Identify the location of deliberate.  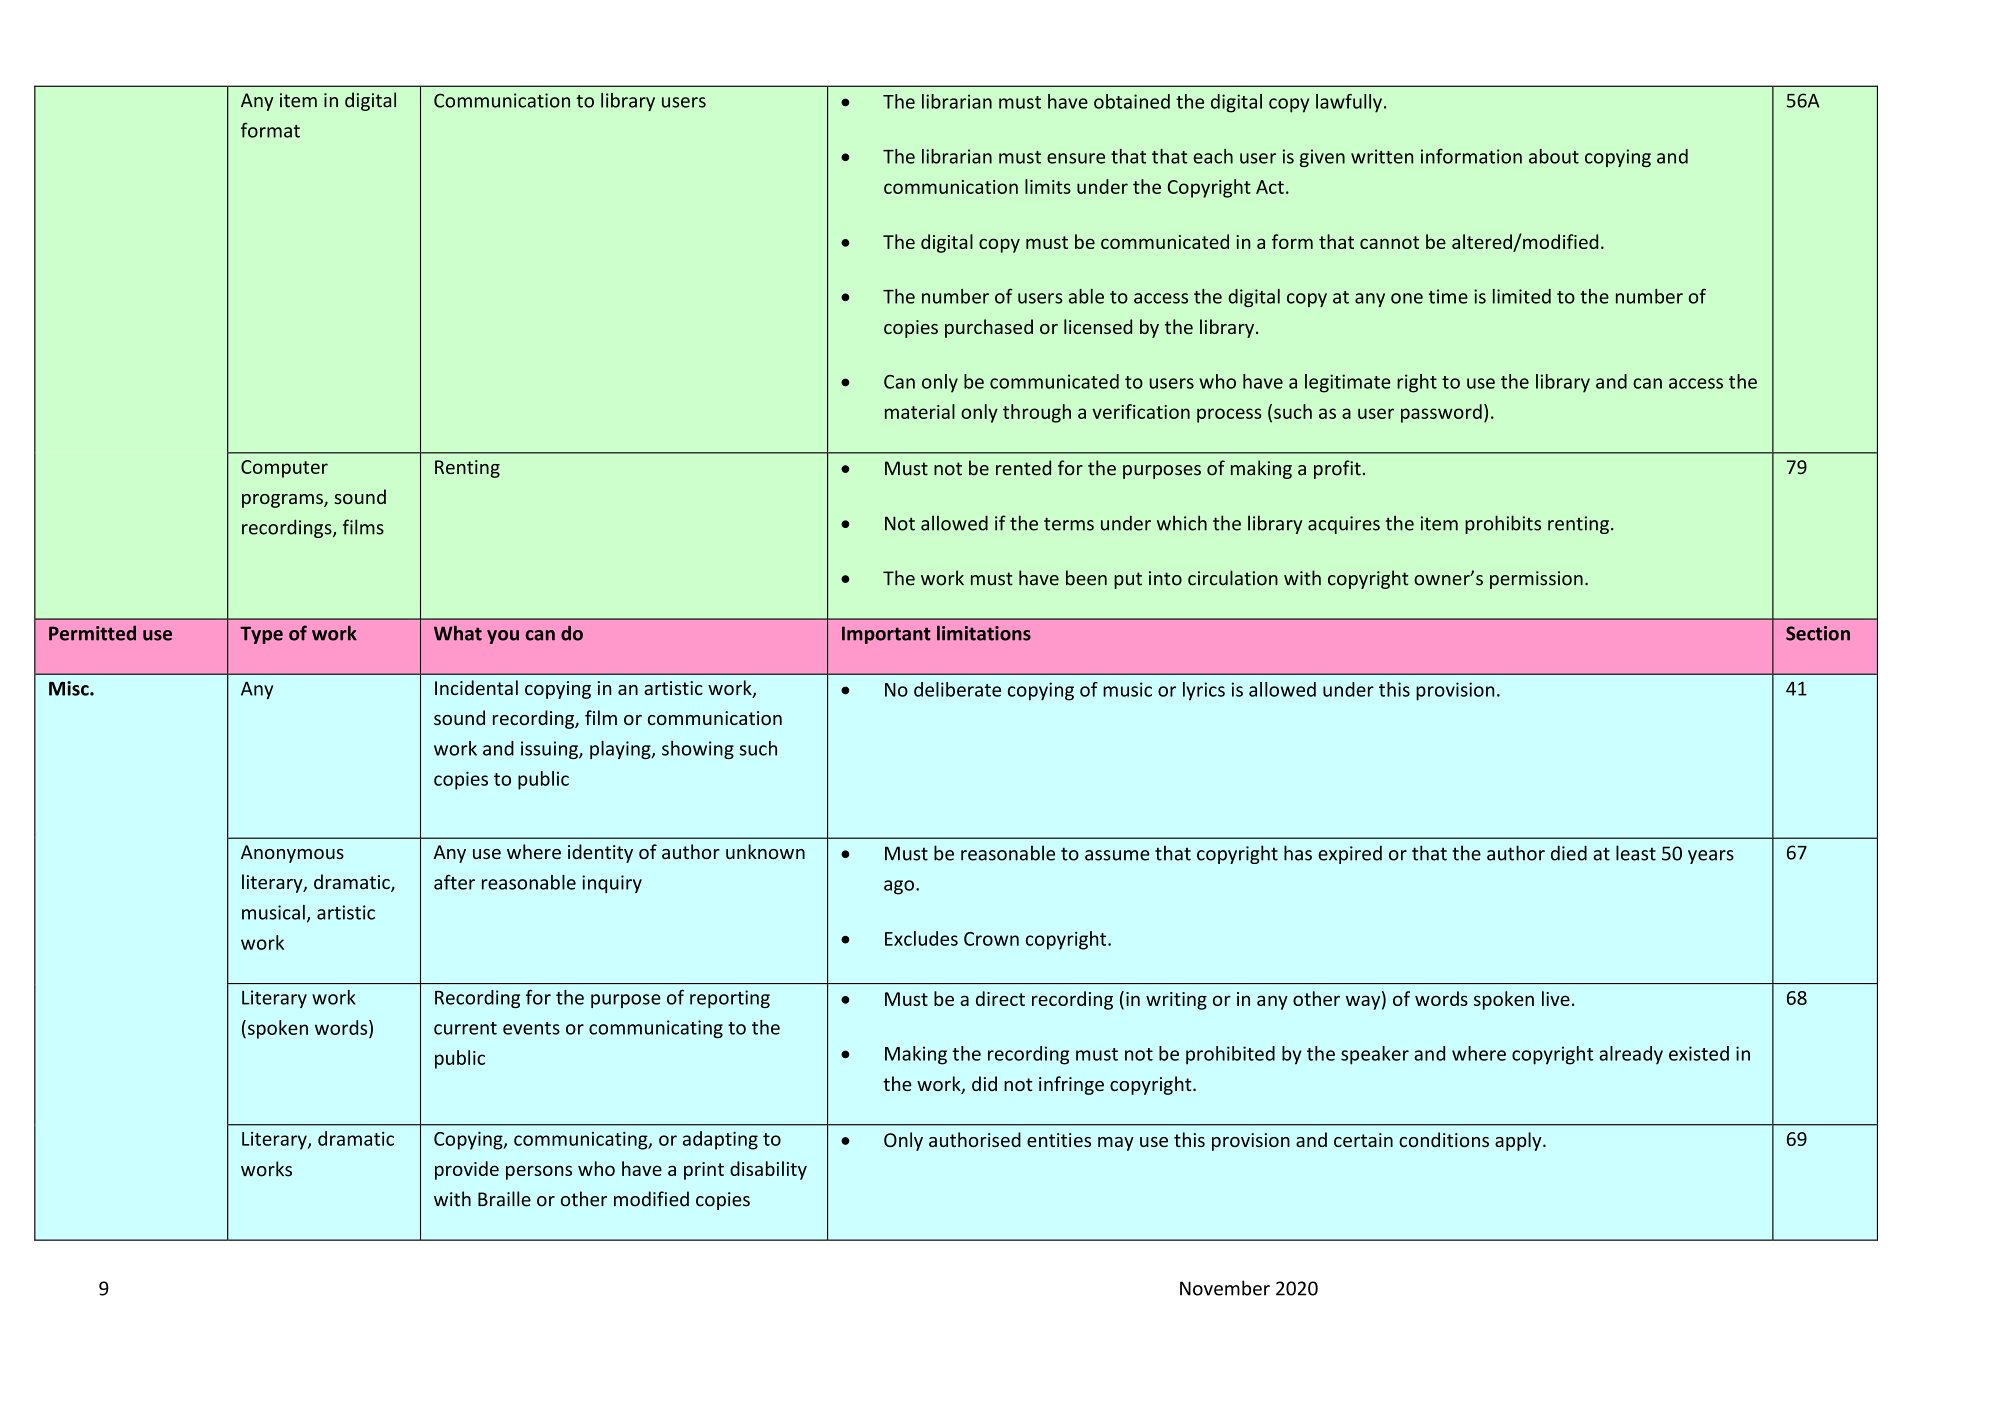
(957, 689).
